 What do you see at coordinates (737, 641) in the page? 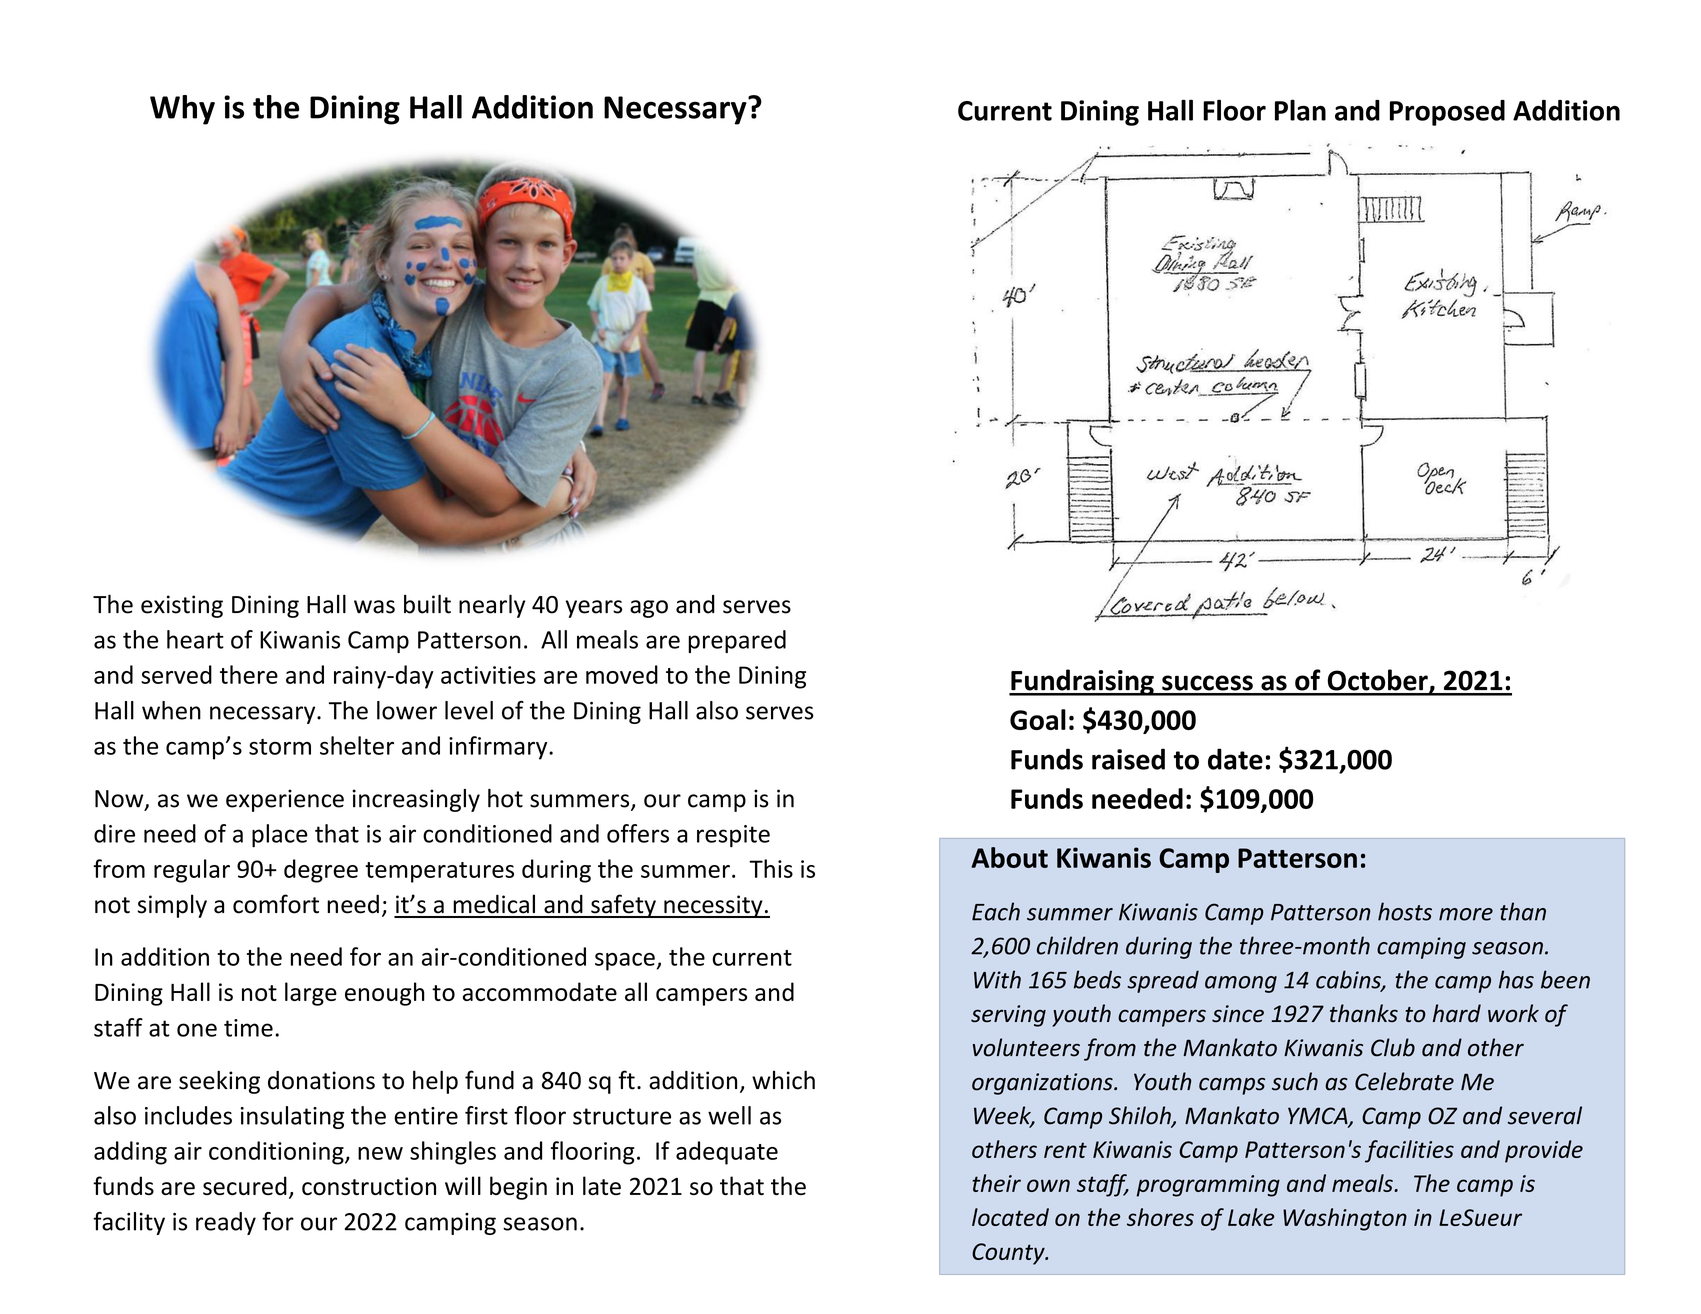
I see `prepared` at bounding box center [737, 641].
